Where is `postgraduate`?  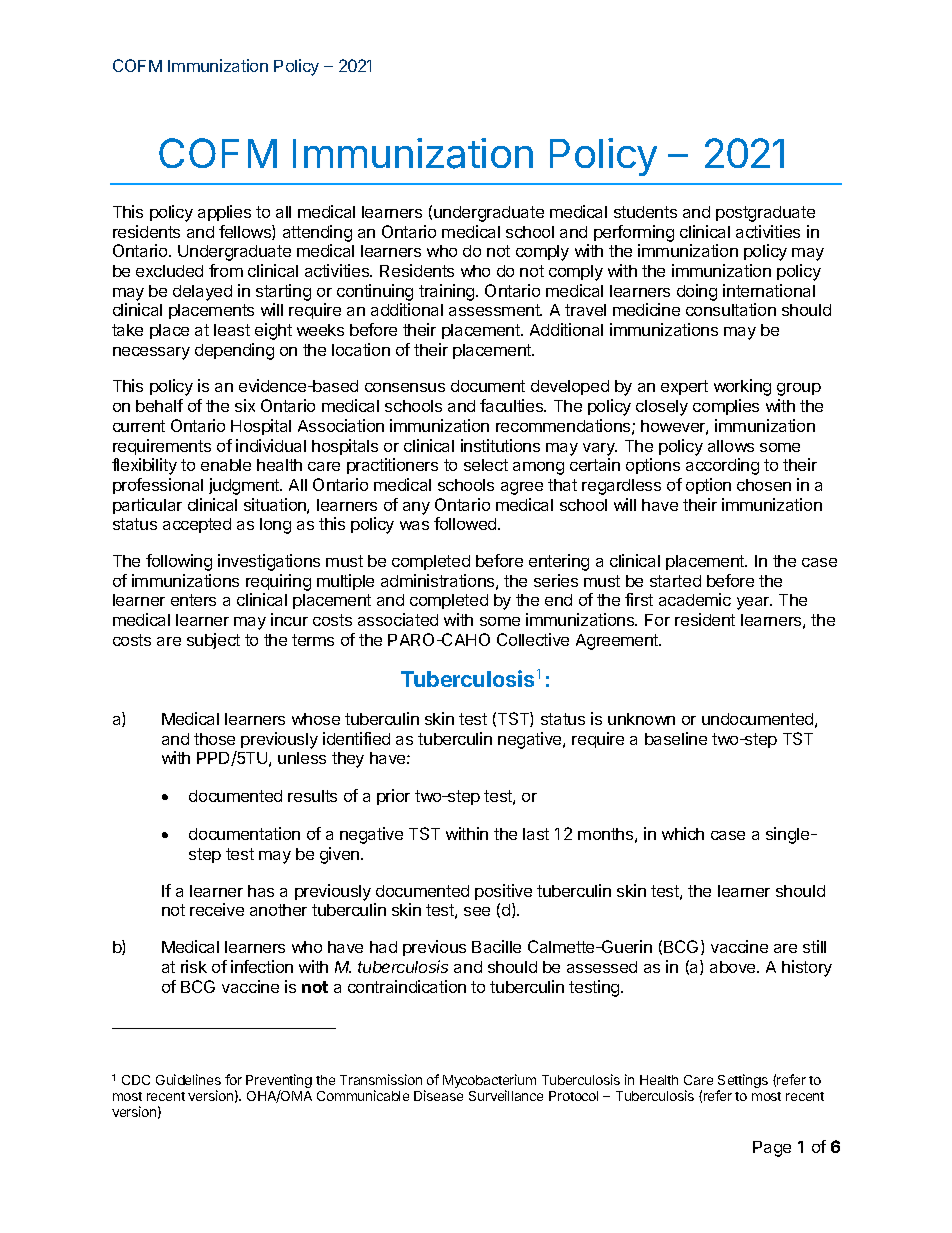
postgraduate is located at coordinates (765, 214).
